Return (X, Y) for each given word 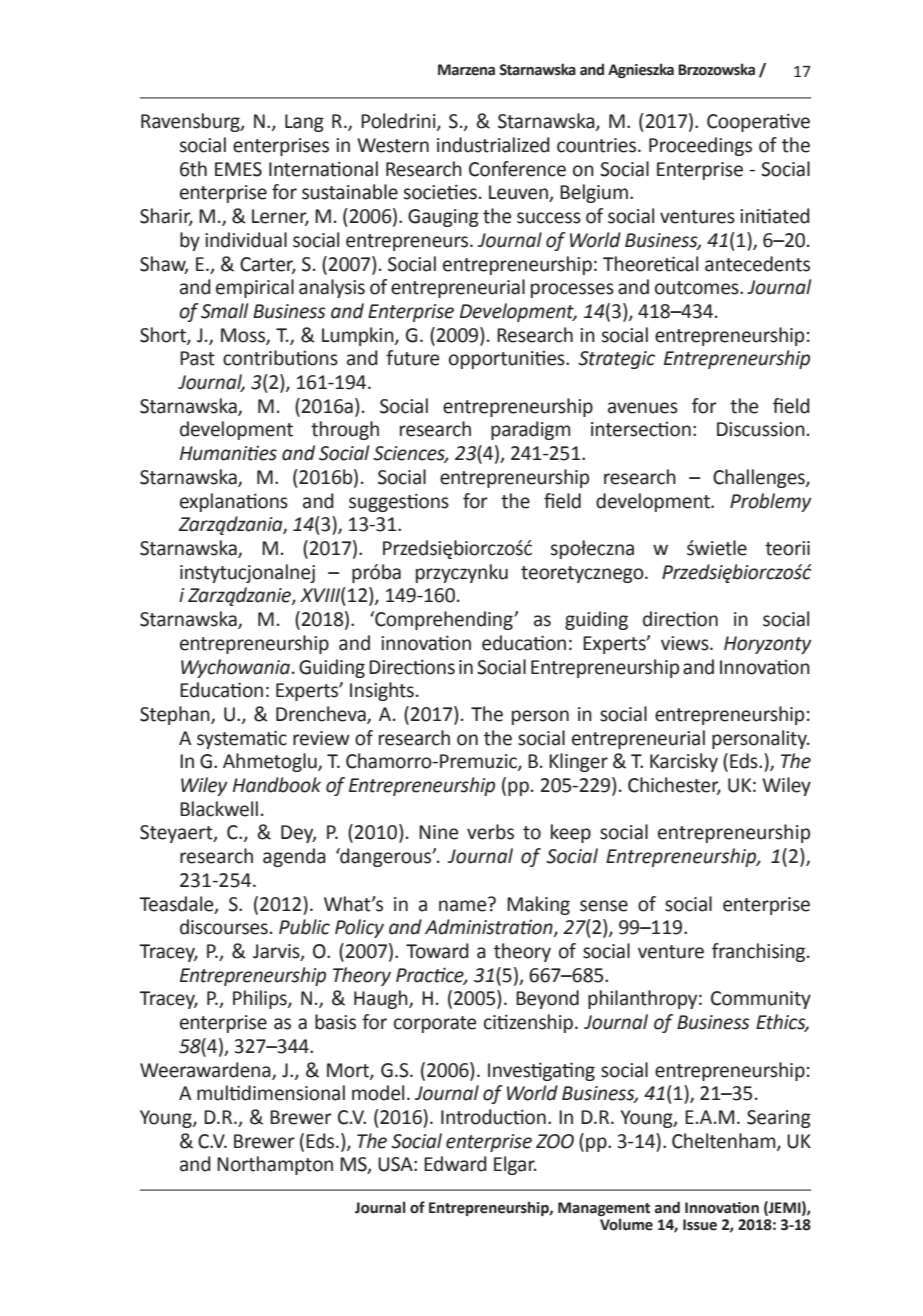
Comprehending (444, 620)
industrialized (493, 145)
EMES (238, 169)
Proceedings (700, 146)
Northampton (275, 1165)
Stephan (176, 715)
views (686, 643)
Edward (455, 1164)
